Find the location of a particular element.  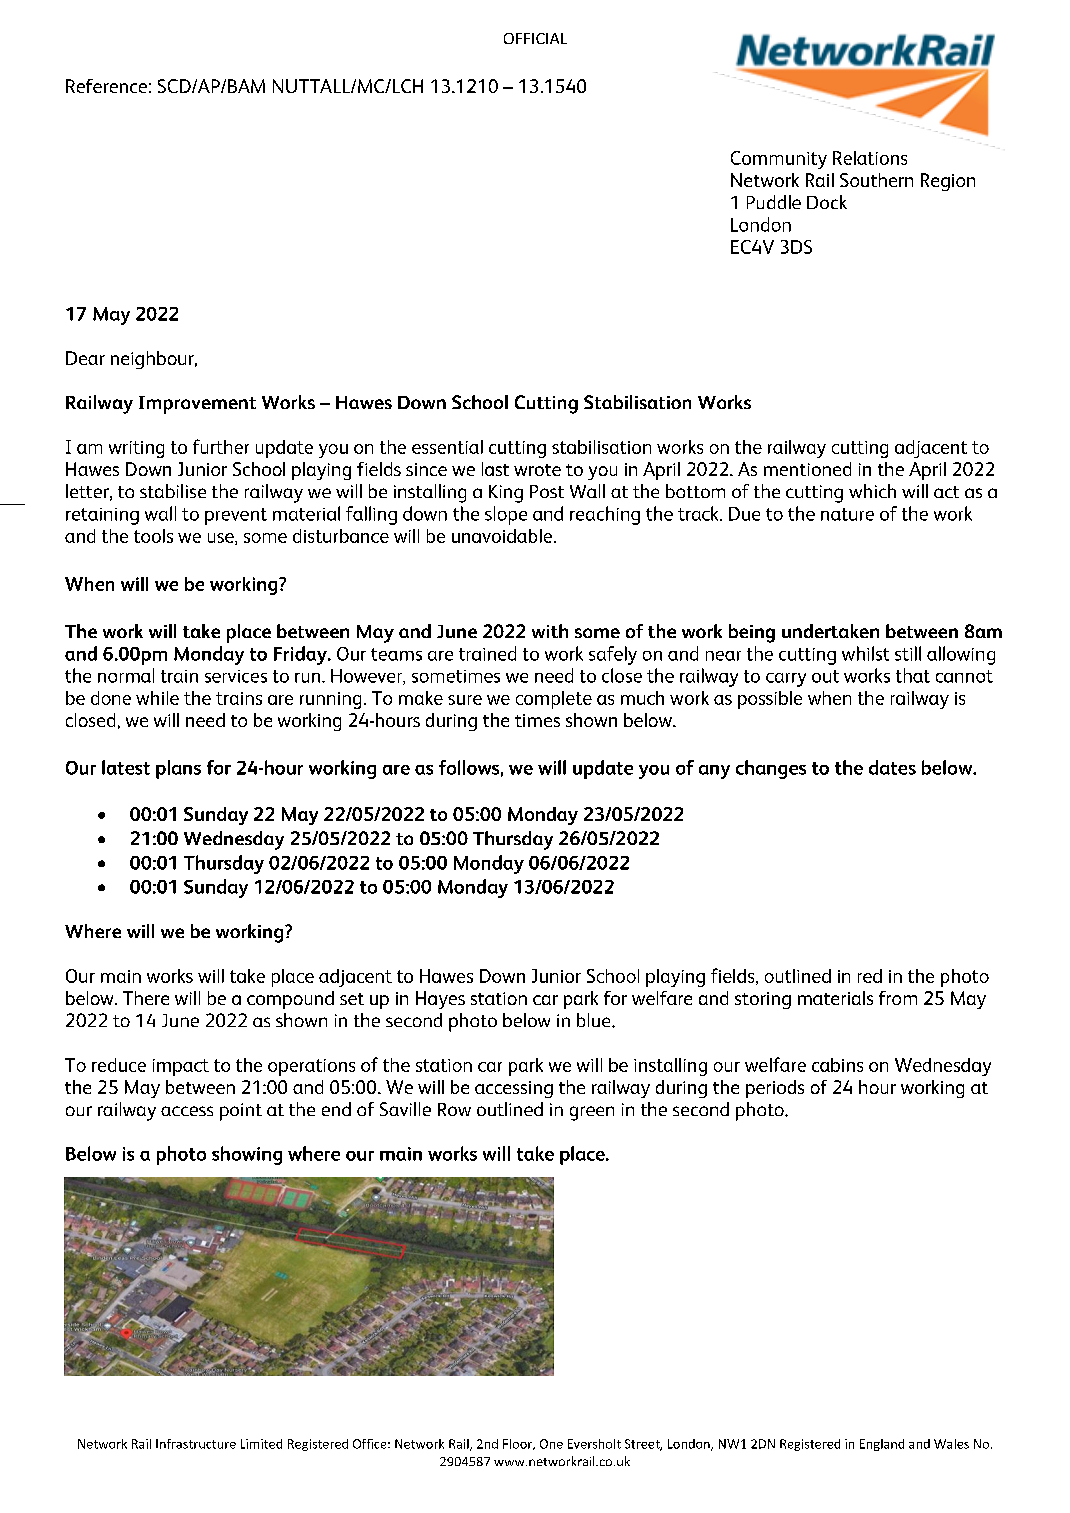

Relations is located at coordinates (870, 158).
